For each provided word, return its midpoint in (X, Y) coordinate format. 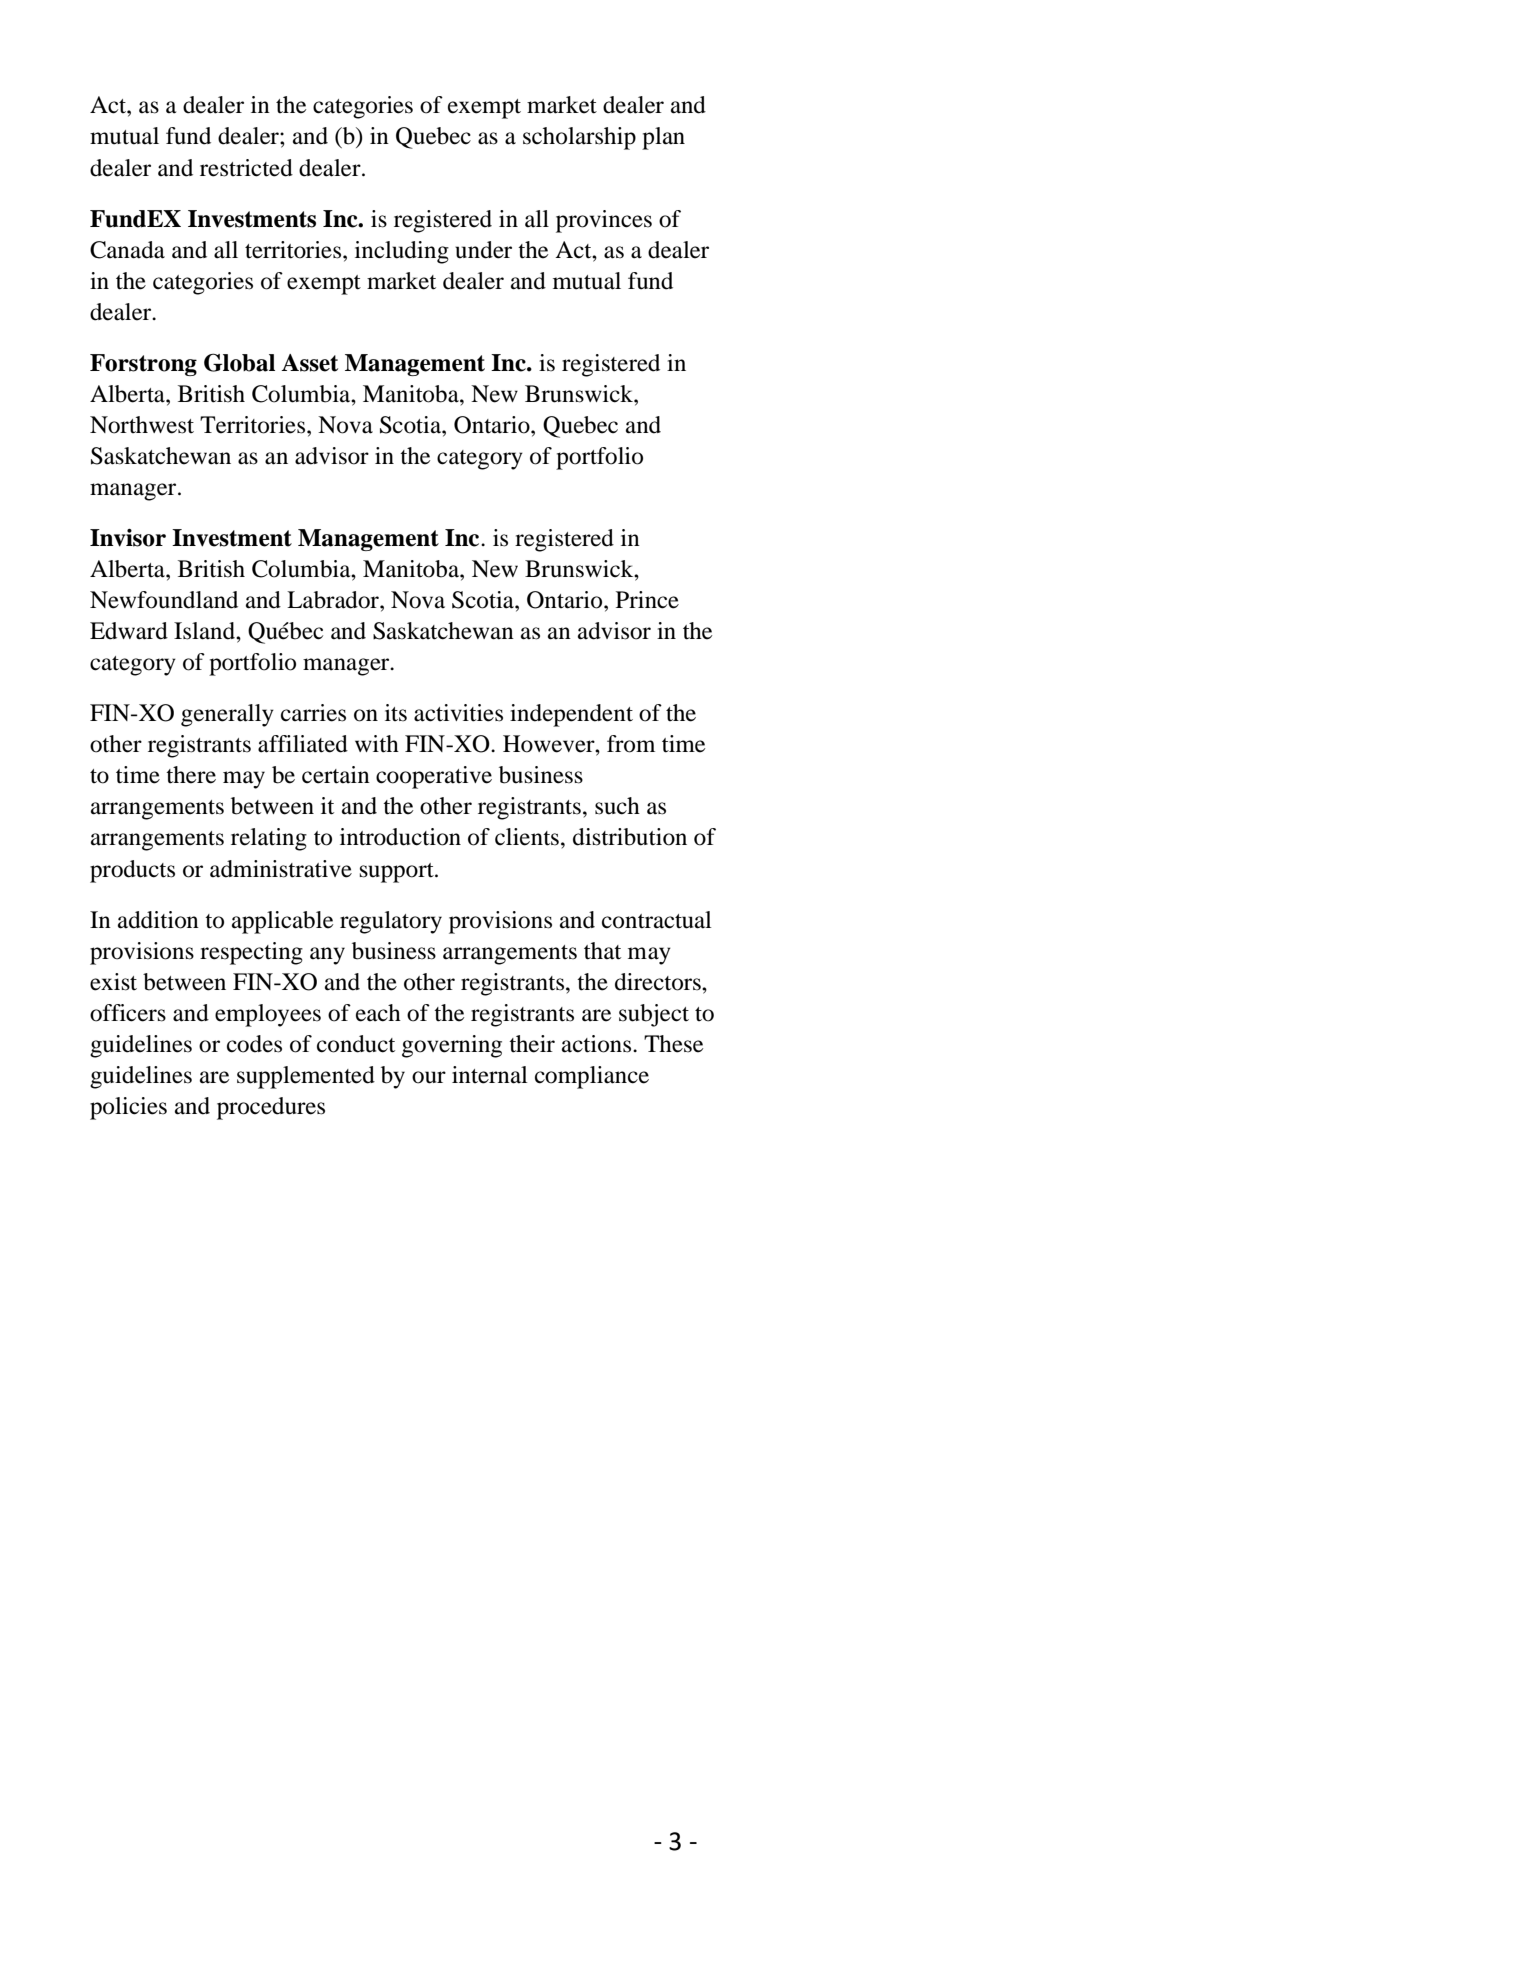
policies (128, 1108)
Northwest (142, 425)
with (377, 744)
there (191, 775)
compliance (592, 1077)
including (402, 252)
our (429, 1077)
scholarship (579, 138)
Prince (647, 600)
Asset (309, 363)
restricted (246, 168)
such (617, 806)
